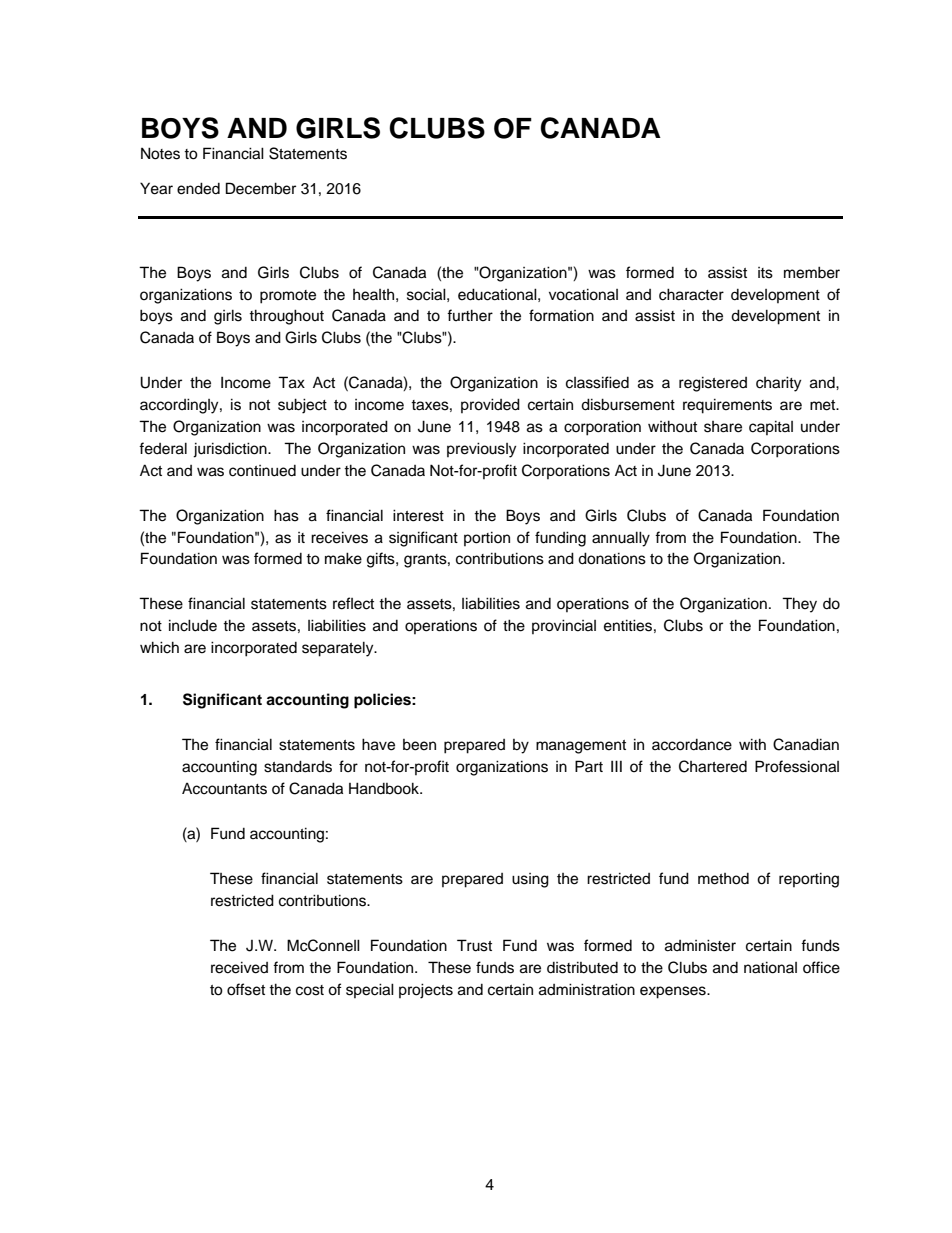 The height and width of the image is (1233, 952). I want to click on registered, so click(713, 384).
